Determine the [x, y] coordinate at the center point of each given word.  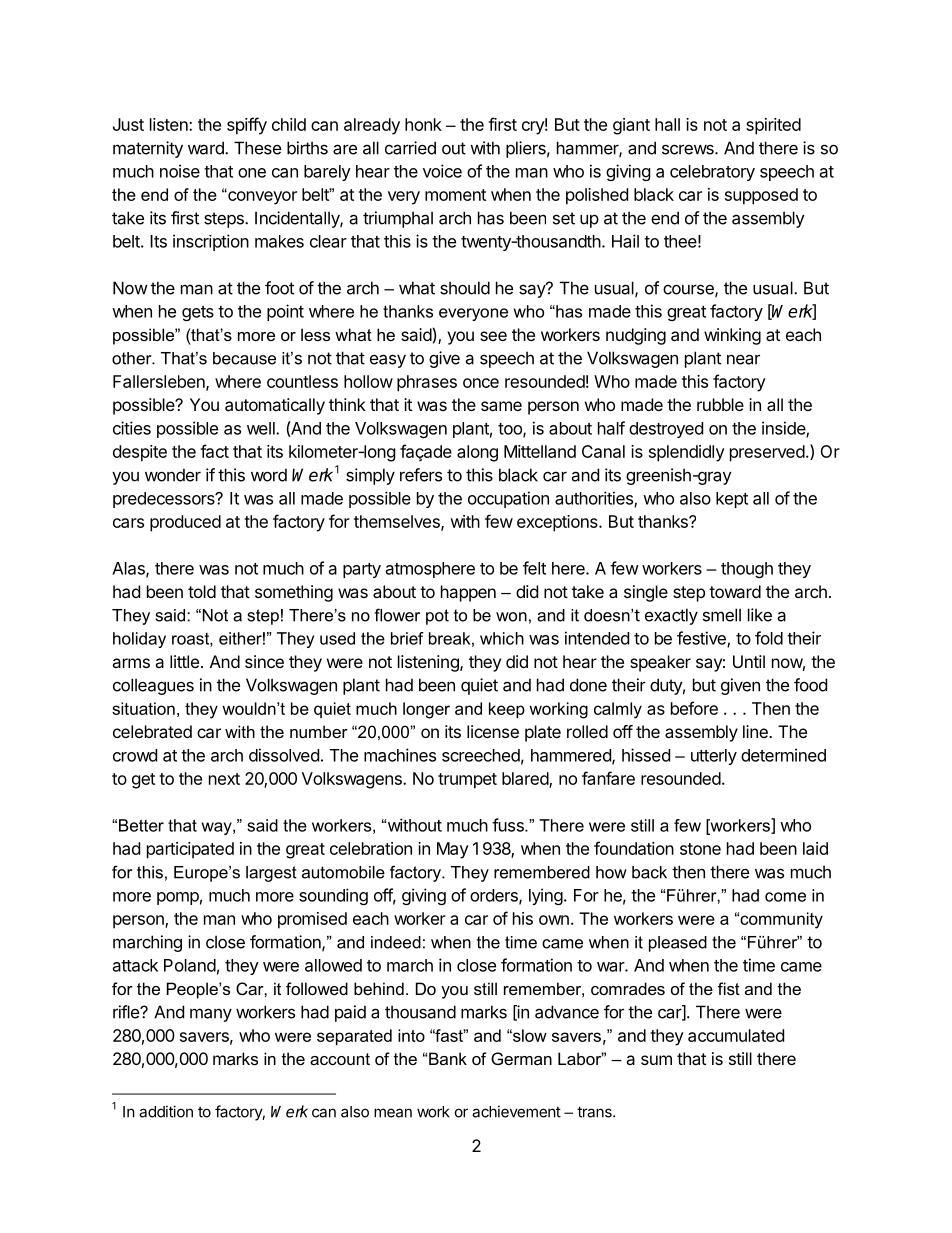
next [224, 779]
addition [166, 1111]
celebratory [712, 173]
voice [442, 171]
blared [526, 779]
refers [421, 475]
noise [180, 171]
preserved [767, 453]
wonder [173, 475]
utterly [714, 757]
